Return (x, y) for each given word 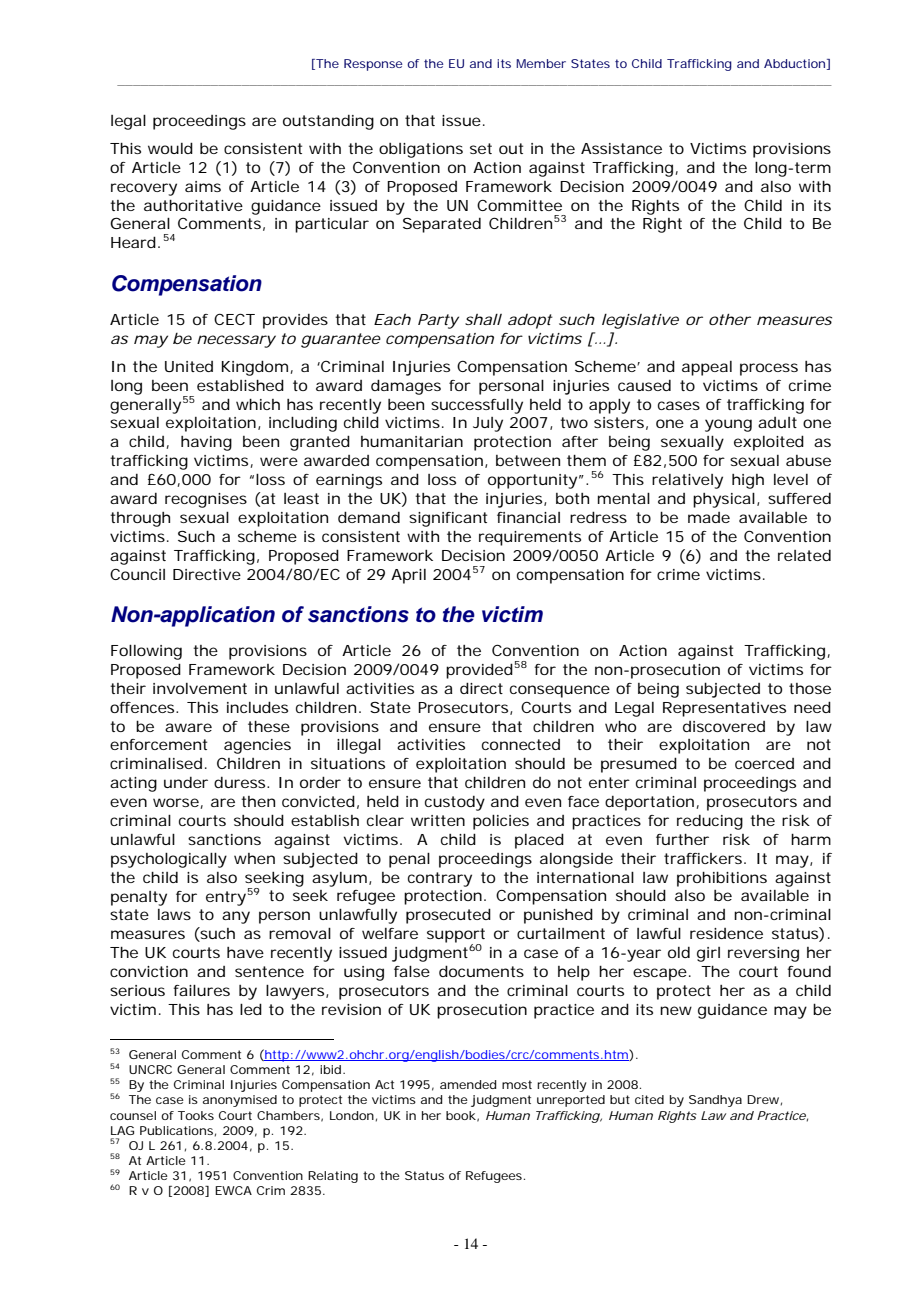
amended (468, 1084)
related (804, 555)
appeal (707, 368)
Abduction (794, 63)
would (170, 148)
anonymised (240, 1101)
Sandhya (715, 1101)
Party (438, 321)
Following (146, 652)
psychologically (169, 860)
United (189, 366)
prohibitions (722, 879)
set (481, 148)
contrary (440, 879)
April (408, 576)
